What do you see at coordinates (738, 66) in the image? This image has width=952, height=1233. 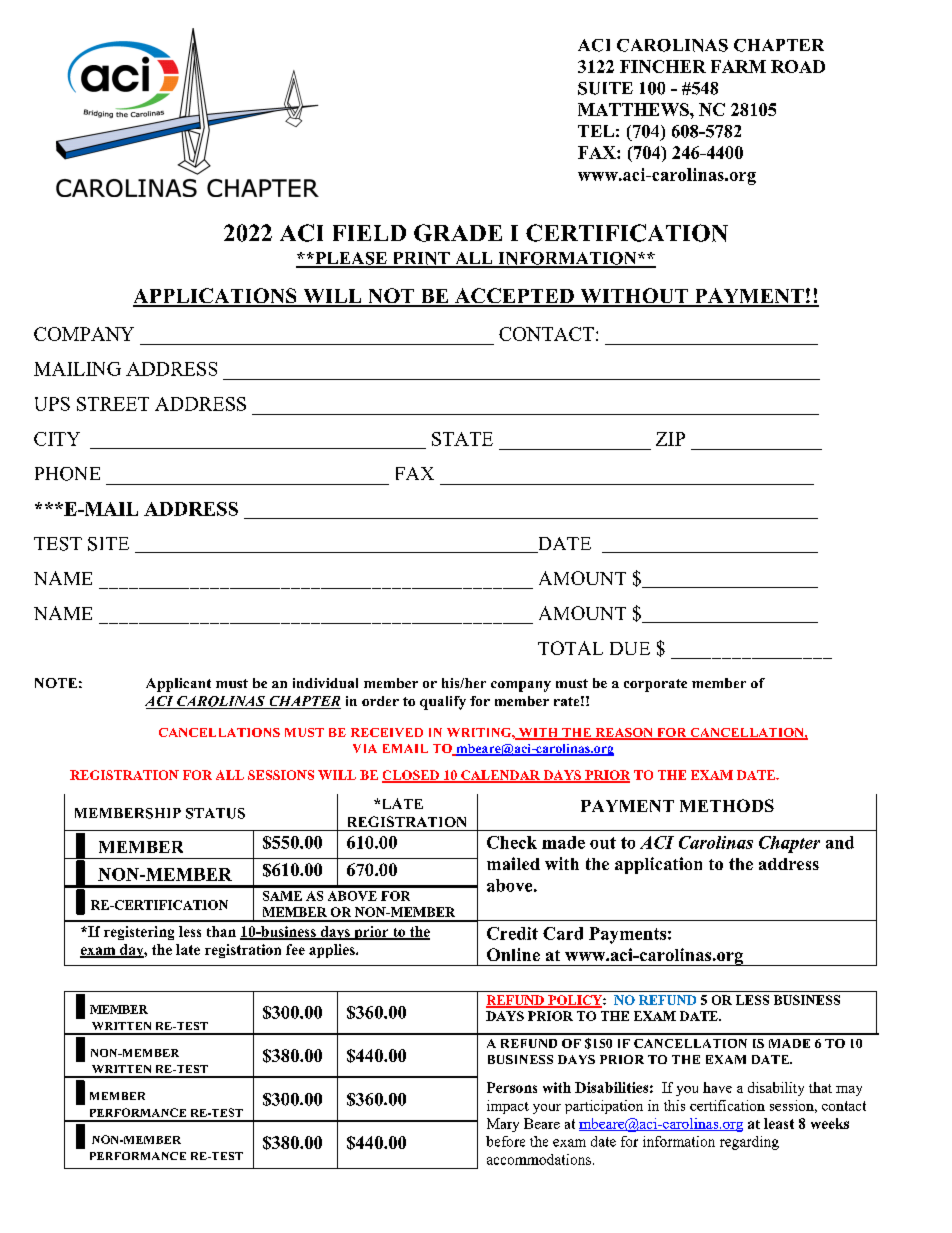 I see `FARM` at bounding box center [738, 66].
